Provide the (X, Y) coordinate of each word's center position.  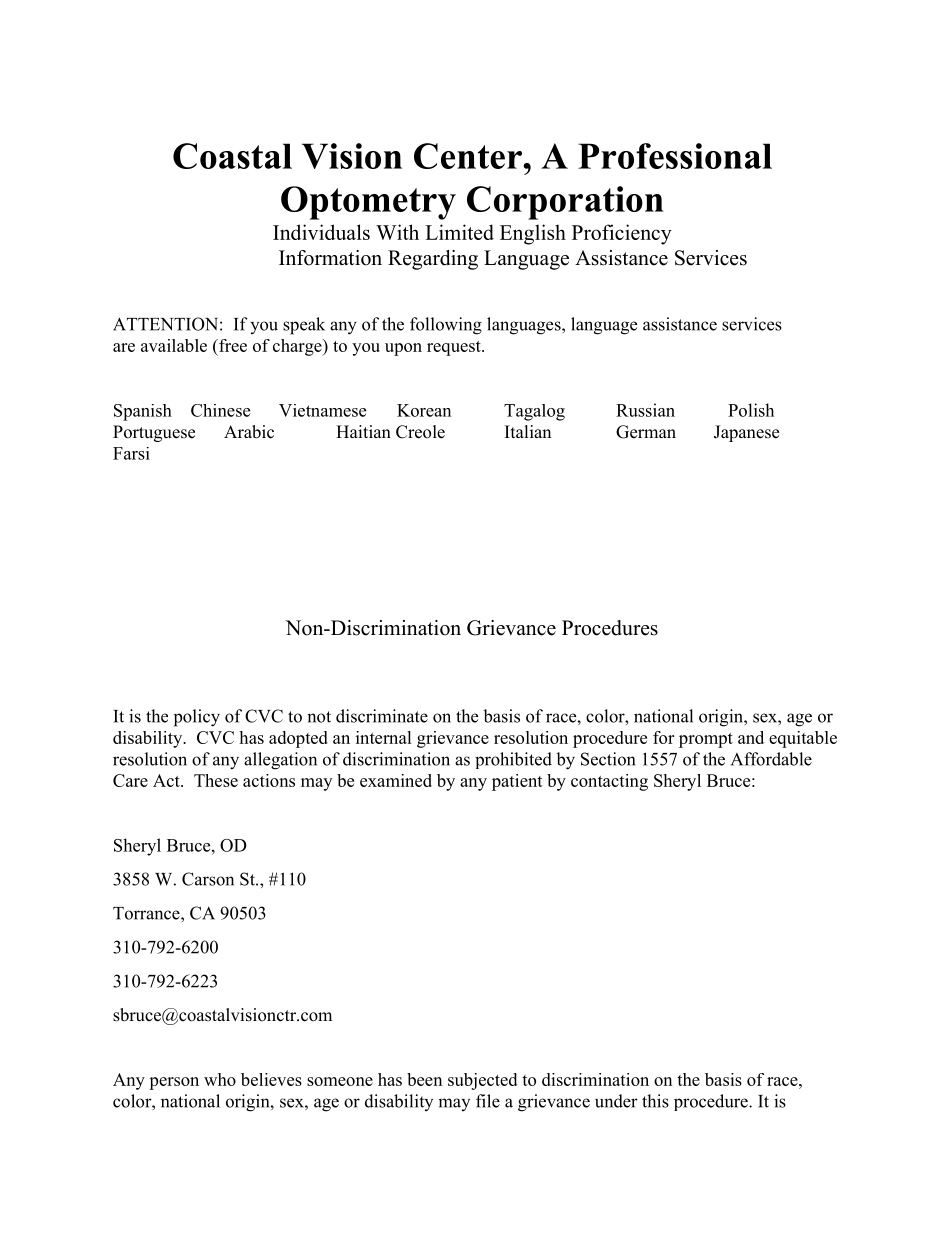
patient (517, 782)
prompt (706, 740)
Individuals (321, 232)
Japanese (746, 433)
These (216, 780)
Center (469, 156)
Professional (675, 156)
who (220, 1079)
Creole (420, 432)
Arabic (249, 432)
